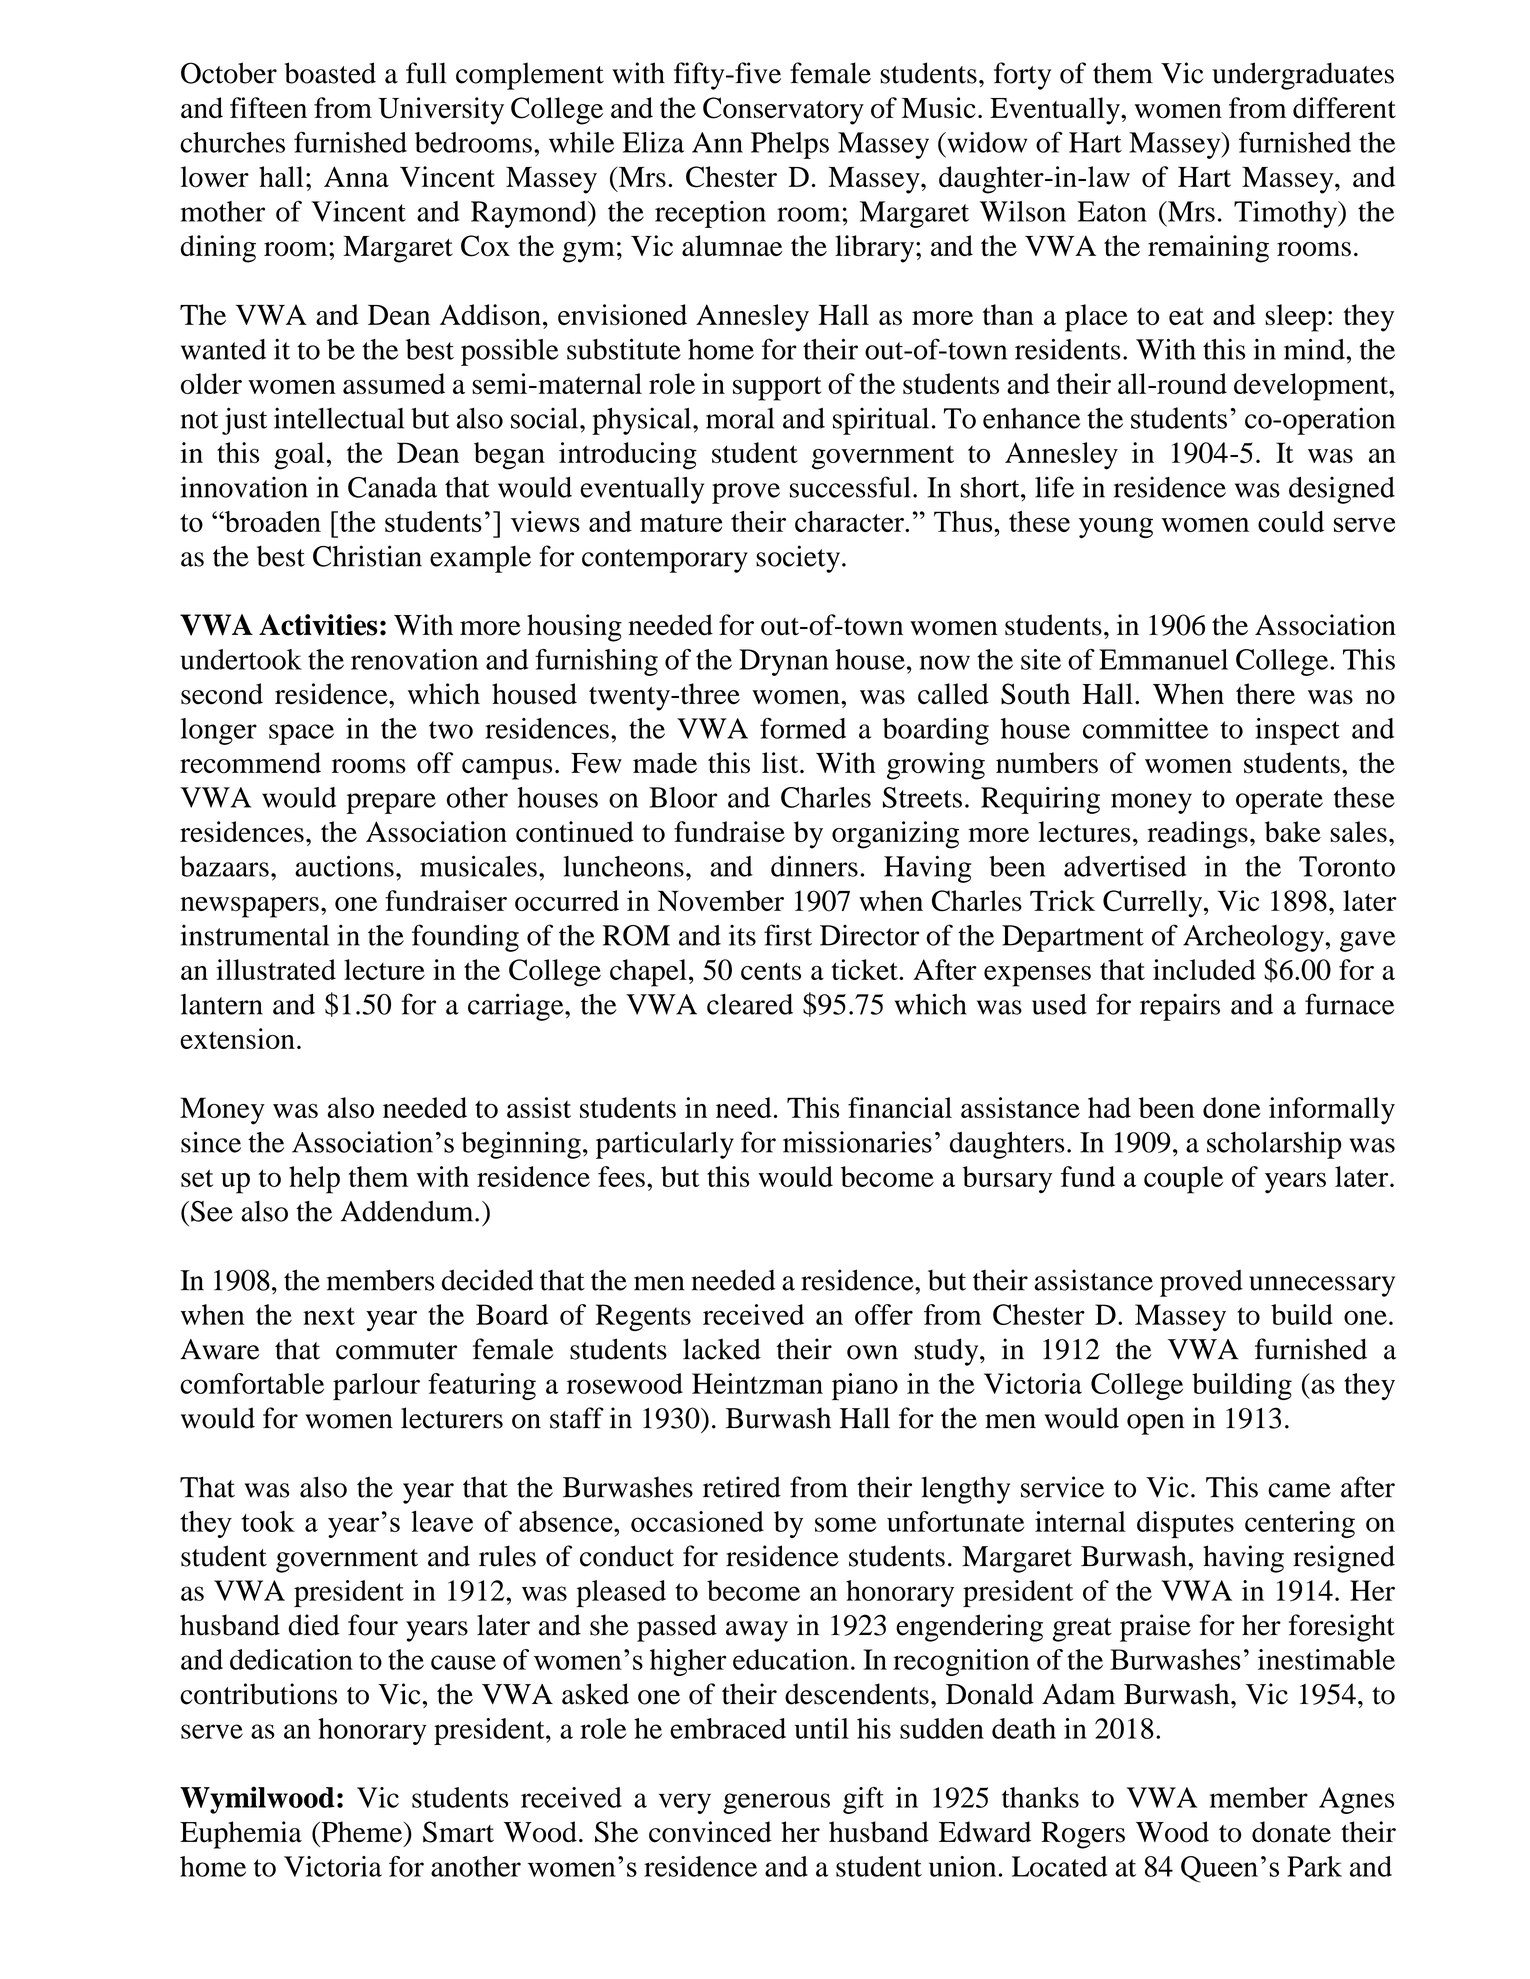  What do you see at coordinates (783, 111) in the screenshot?
I see `Conservatory` at bounding box center [783, 111].
